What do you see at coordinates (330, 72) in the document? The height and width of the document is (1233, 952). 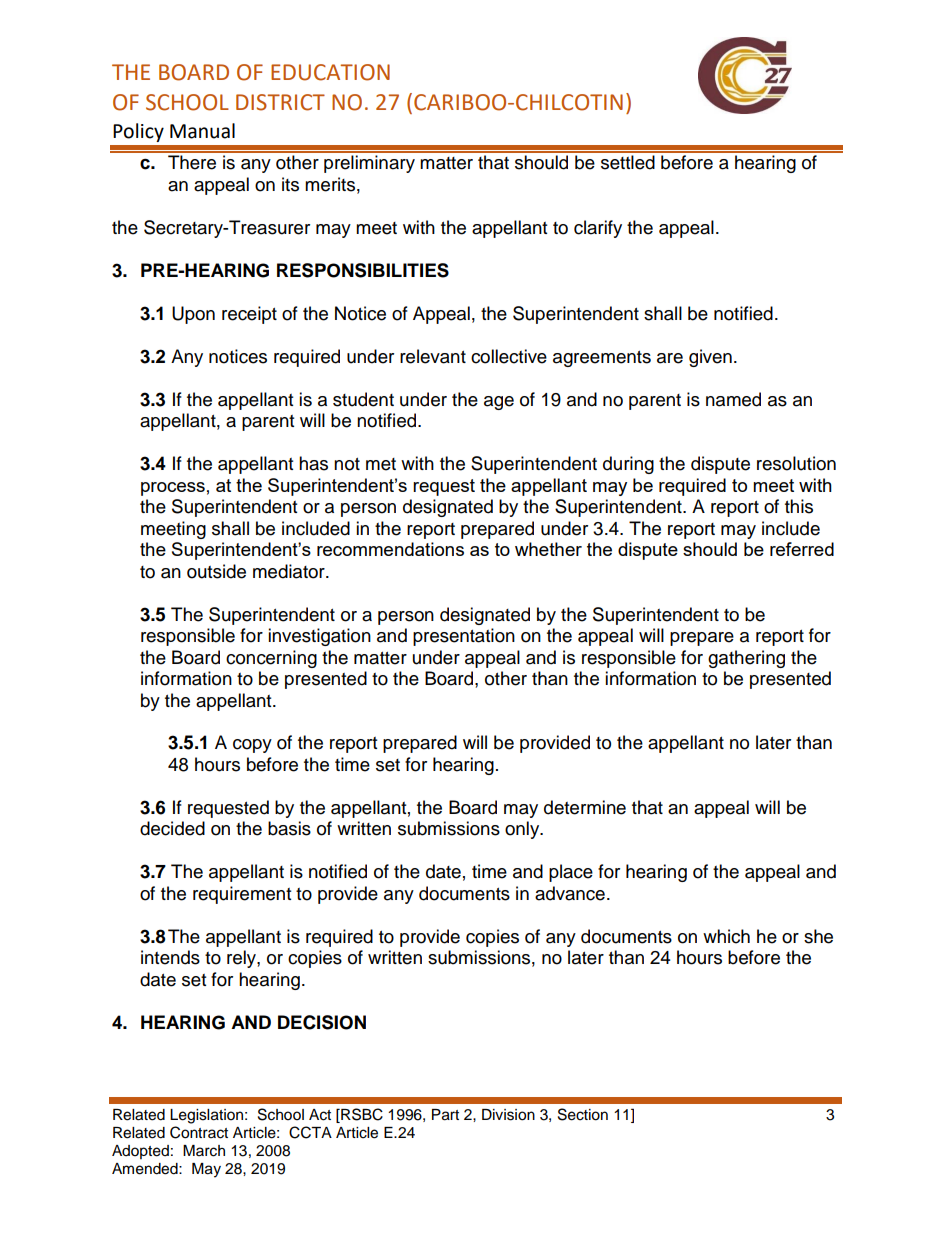 I see `EDUCATION` at bounding box center [330, 72].
